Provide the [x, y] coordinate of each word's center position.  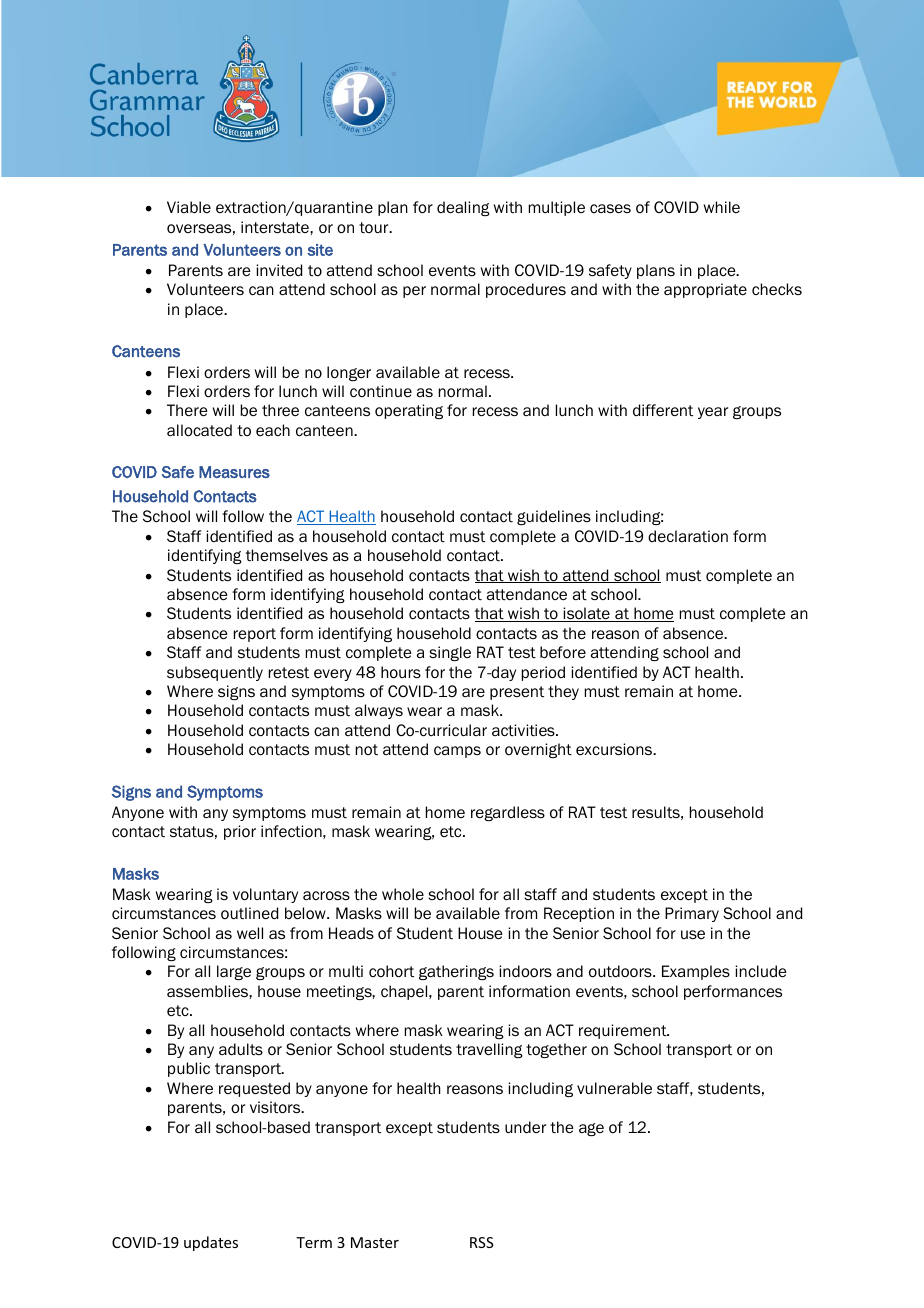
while [722, 207]
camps [457, 752]
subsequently [215, 673]
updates [211, 1243]
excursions [615, 749]
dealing [463, 208]
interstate [276, 227]
